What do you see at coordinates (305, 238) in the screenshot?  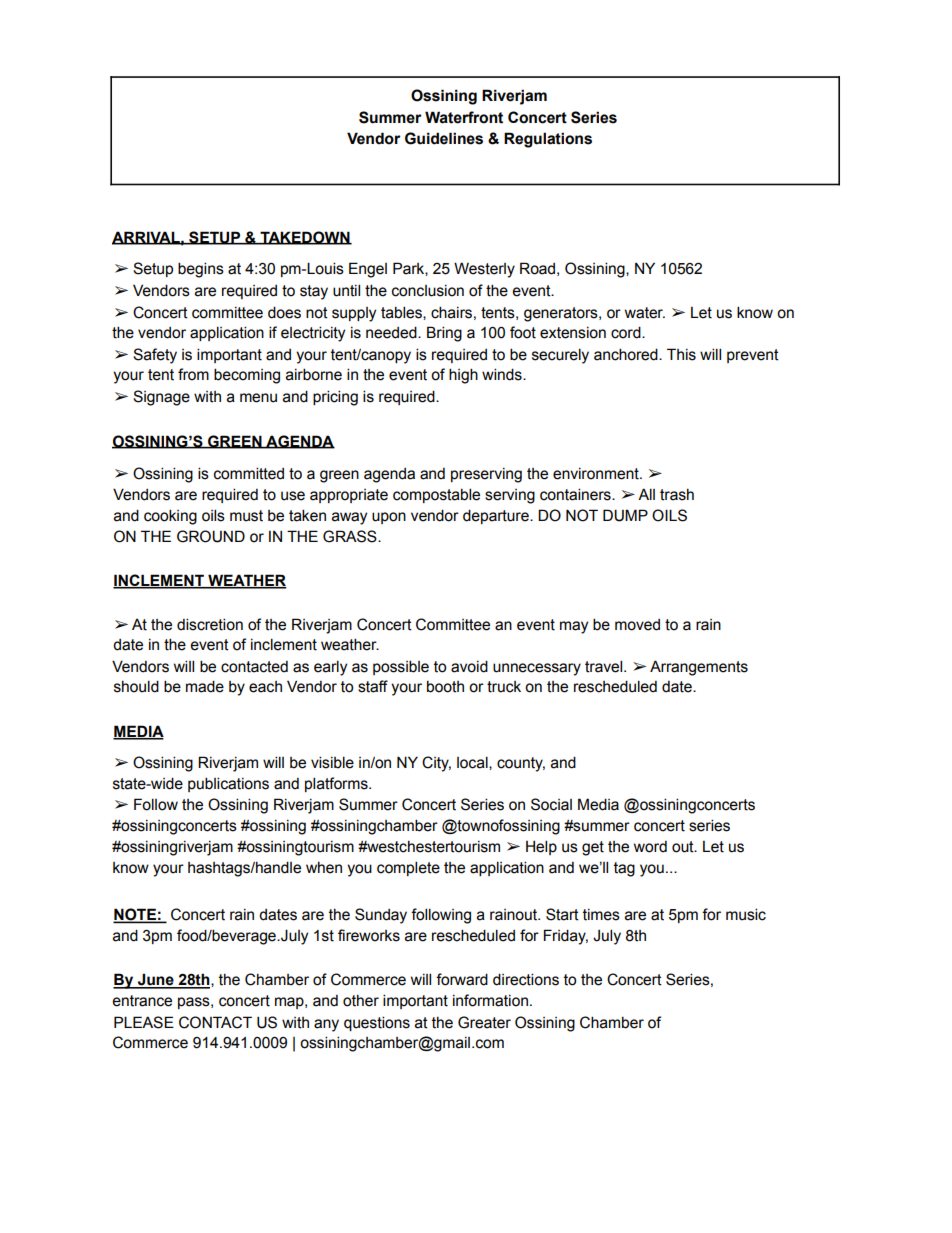 I see `TAKEDOWN` at bounding box center [305, 238].
